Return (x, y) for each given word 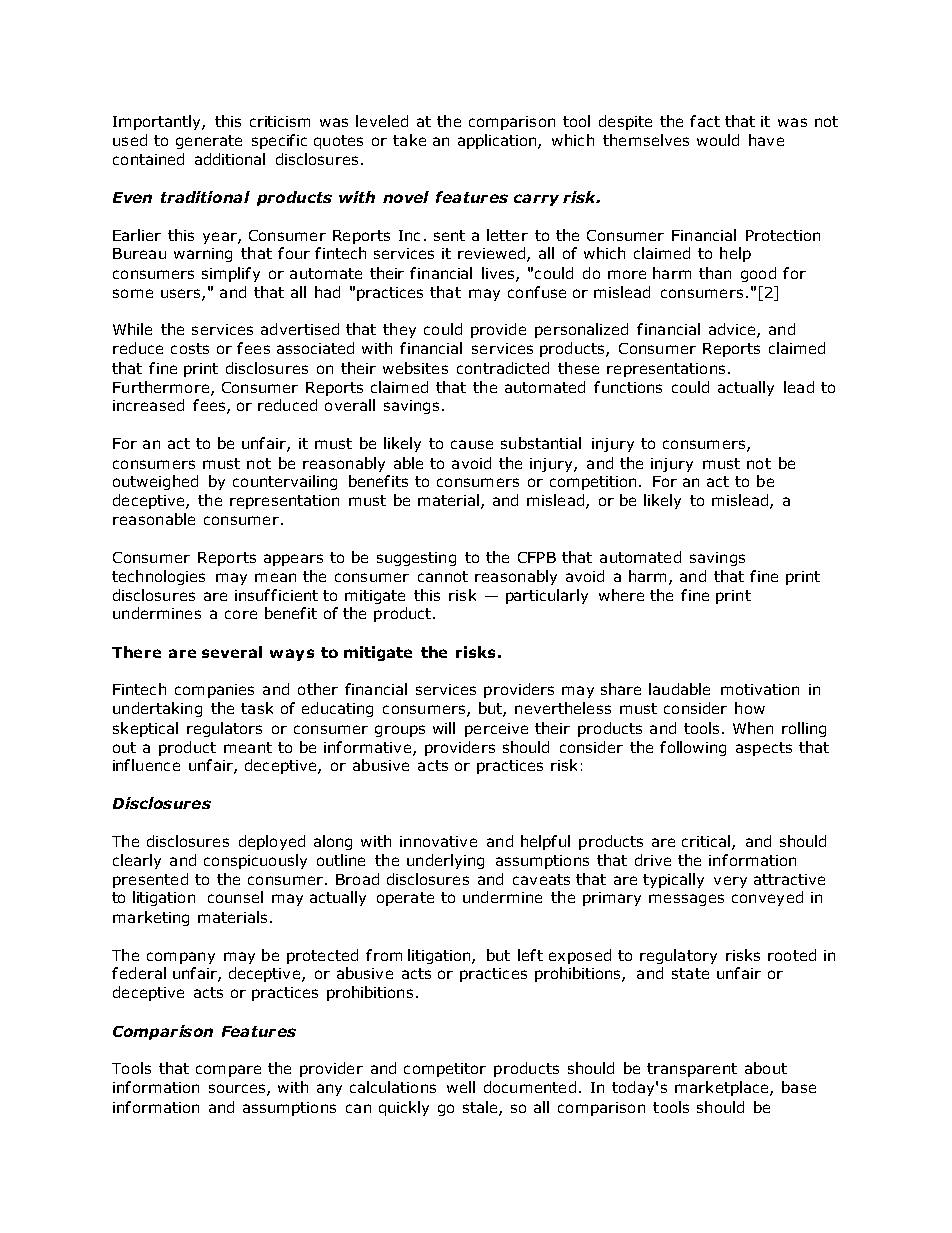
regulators (224, 729)
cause (472, 444)
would (718, 140)
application (498, 141)
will (444, 728)
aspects (764, 749)
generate (209, 142)
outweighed (155, 482)
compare (228, 1071)
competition (593, 483)
